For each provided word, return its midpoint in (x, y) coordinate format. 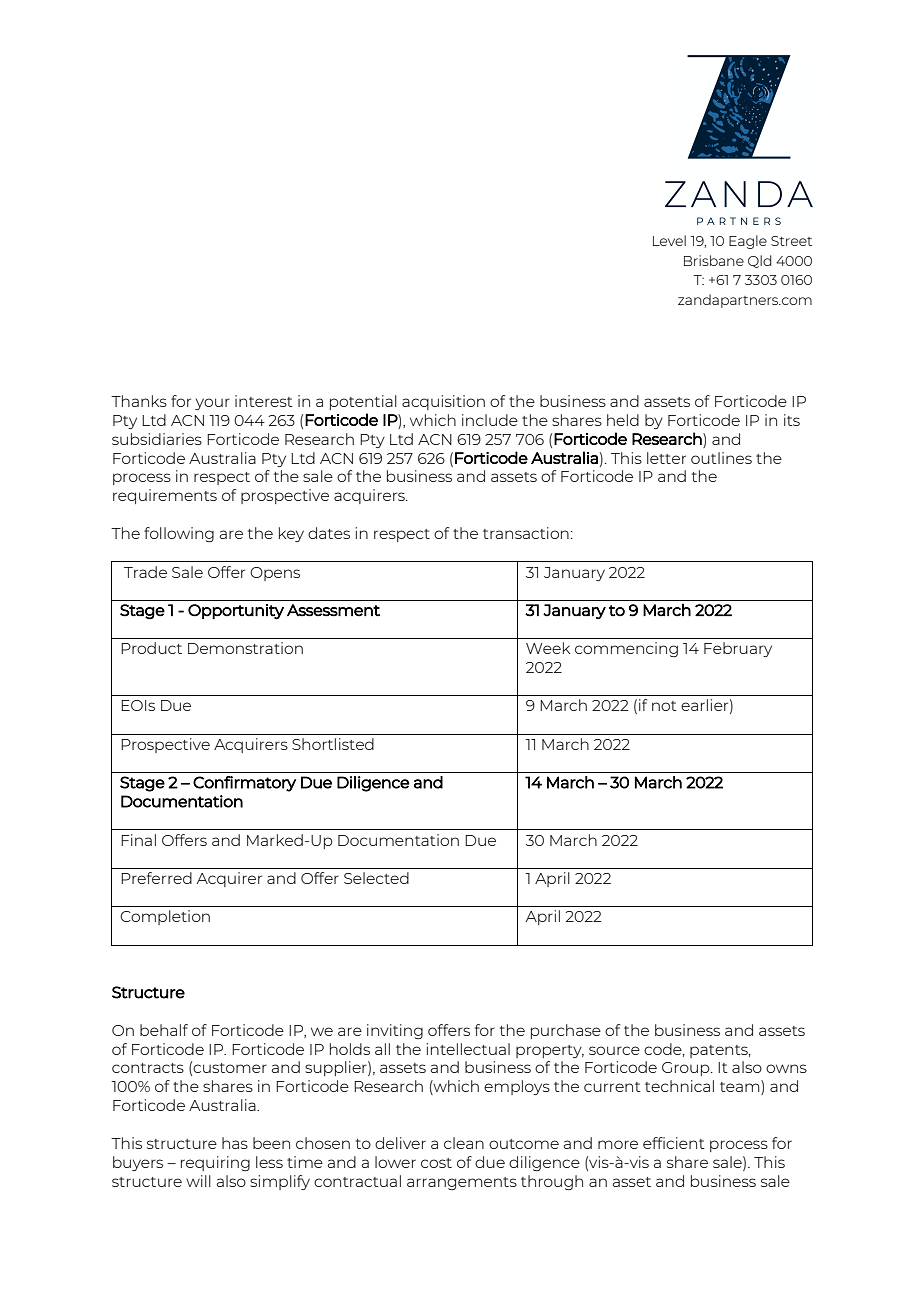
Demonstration (245, 648)
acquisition (443, 402)
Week (548, 648)
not (664, 706)
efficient (674, 1143)
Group (687, 1069)
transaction (526, 533)
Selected (376, 878)
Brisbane (714, 260)
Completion (165, 917)
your (212, 404)
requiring (215, 1163)
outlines (721, 458)
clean (464, 1143)
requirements (165, 496)
